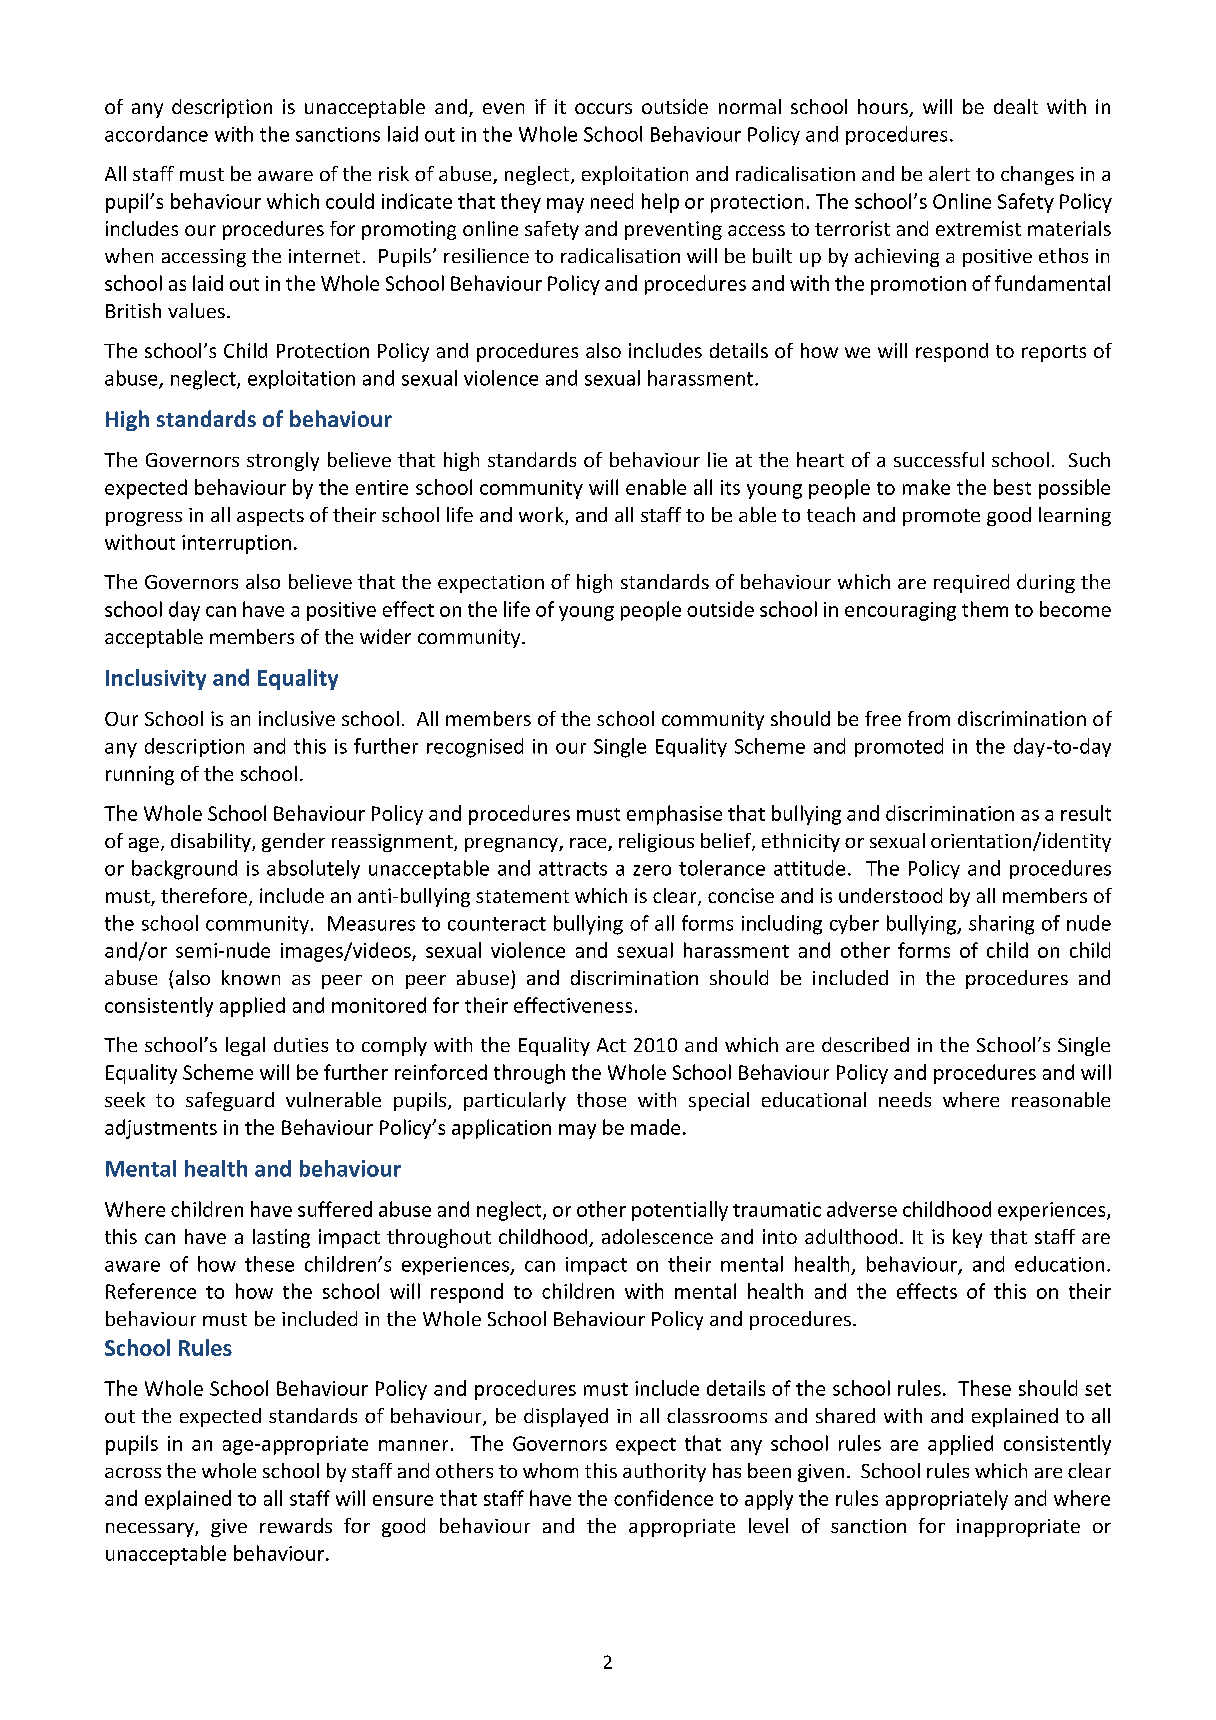 The height and width of the page is (1720, 1216). I want to click on accordance, so click(156, 134).
